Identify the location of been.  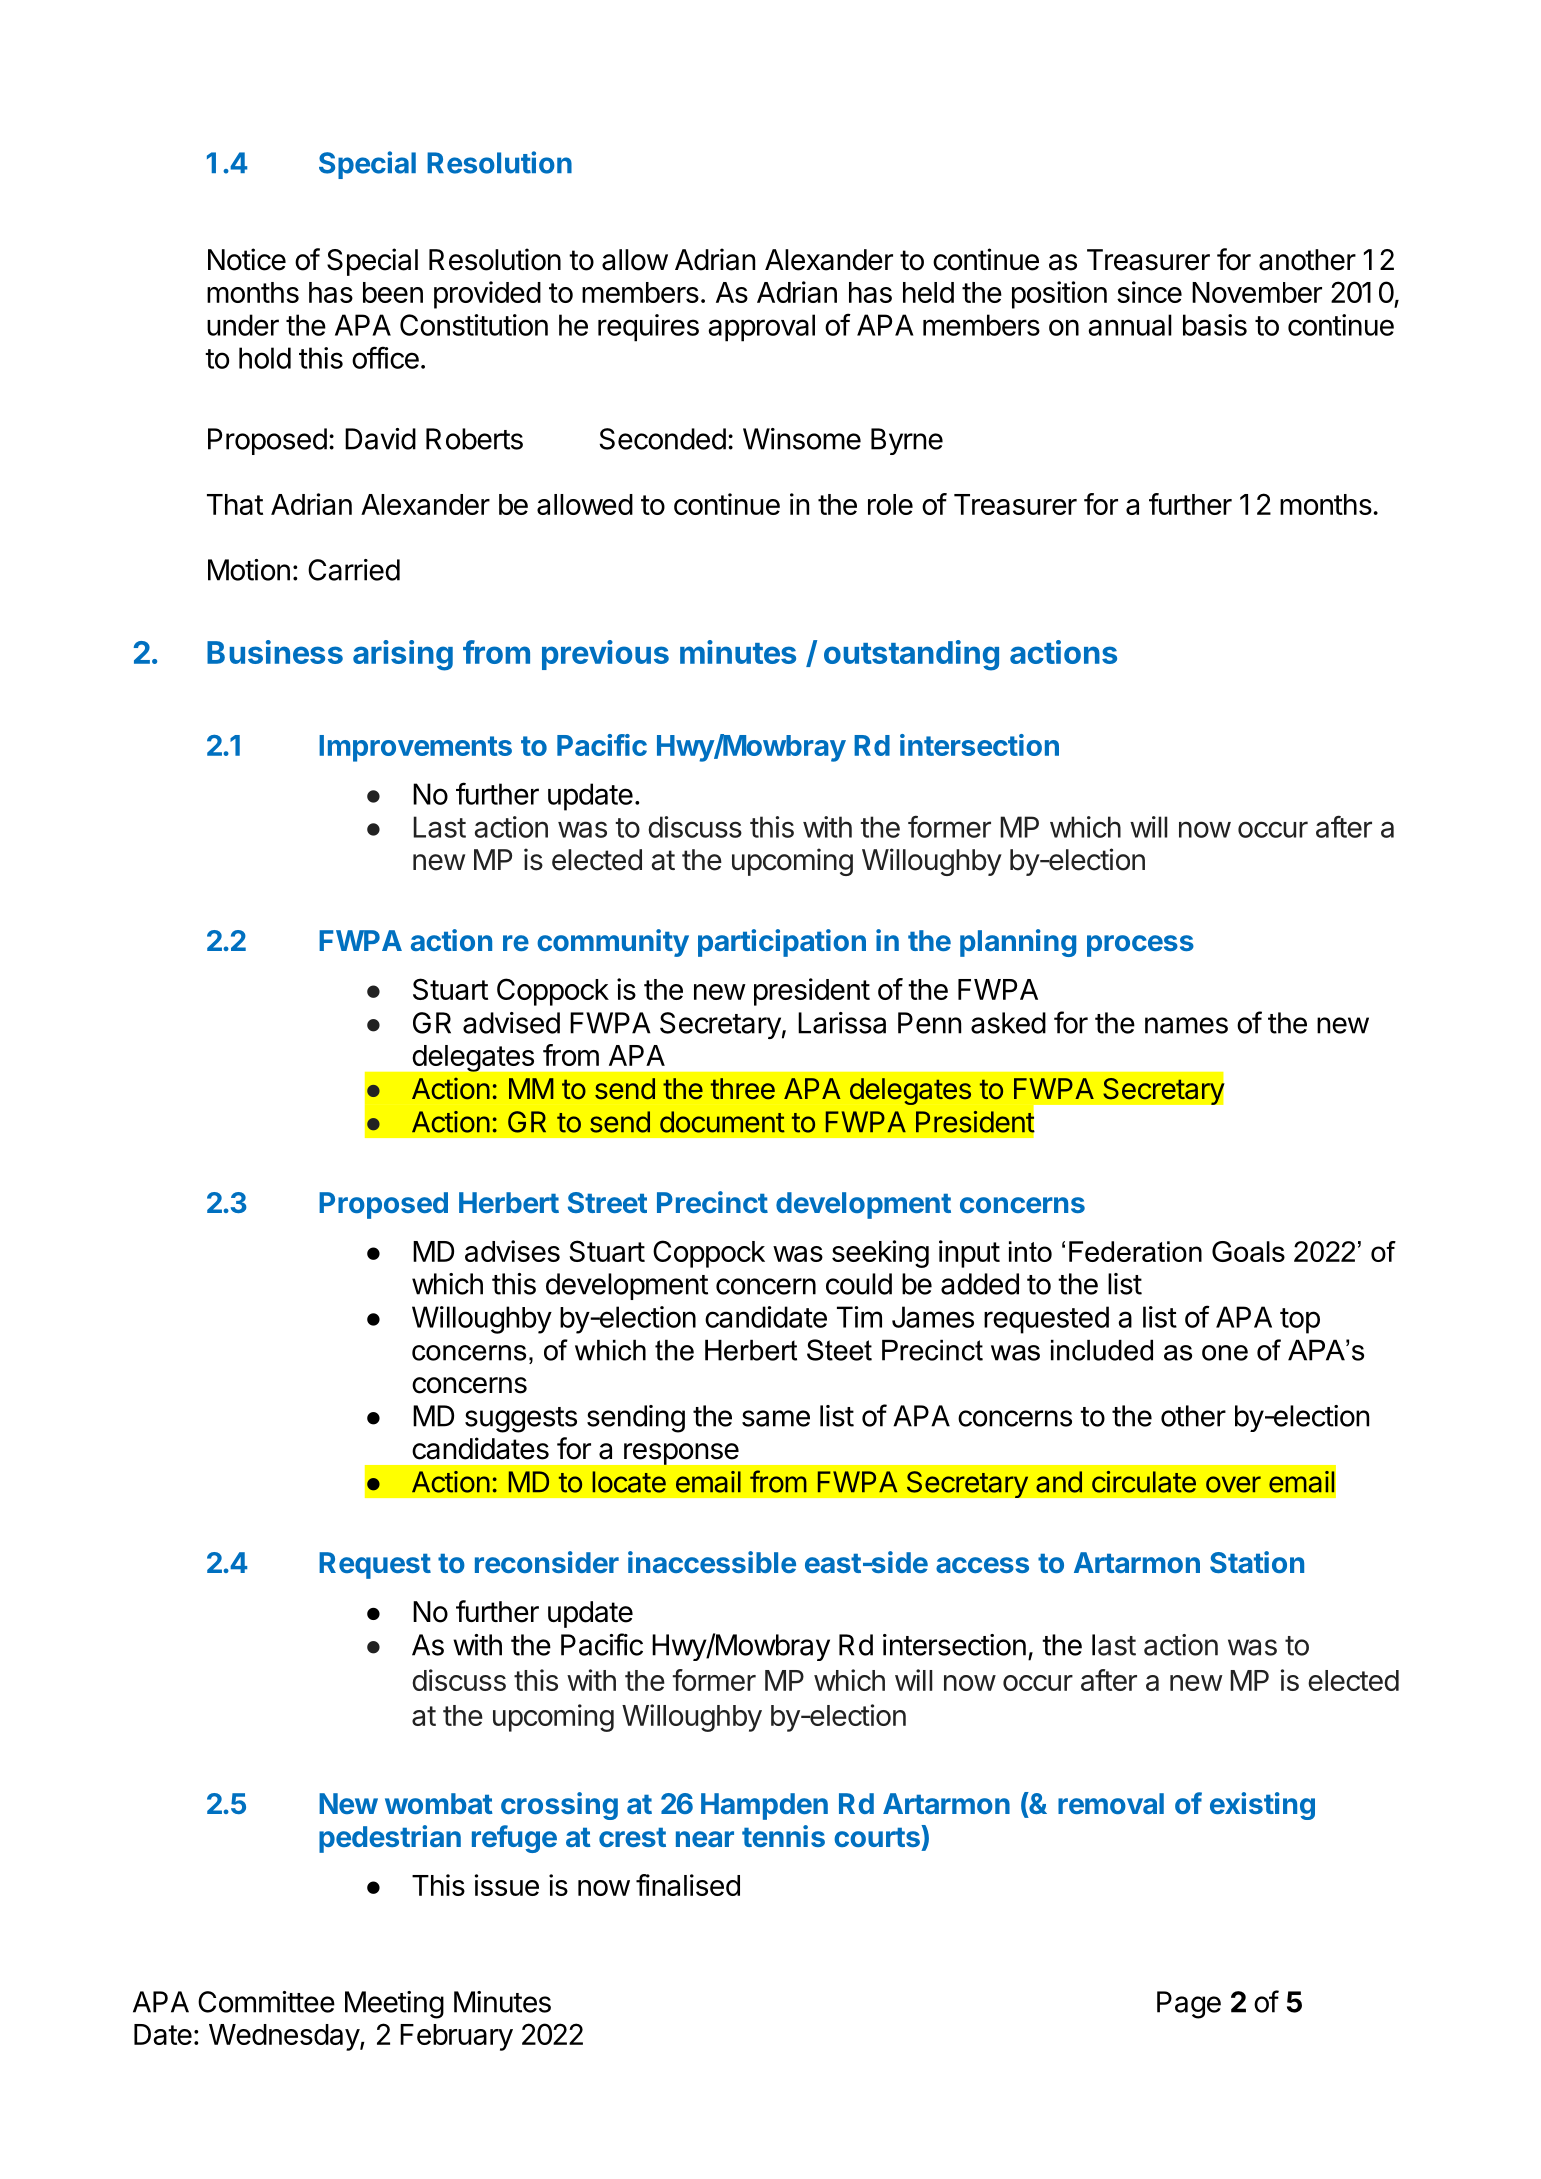
(393, 292).
